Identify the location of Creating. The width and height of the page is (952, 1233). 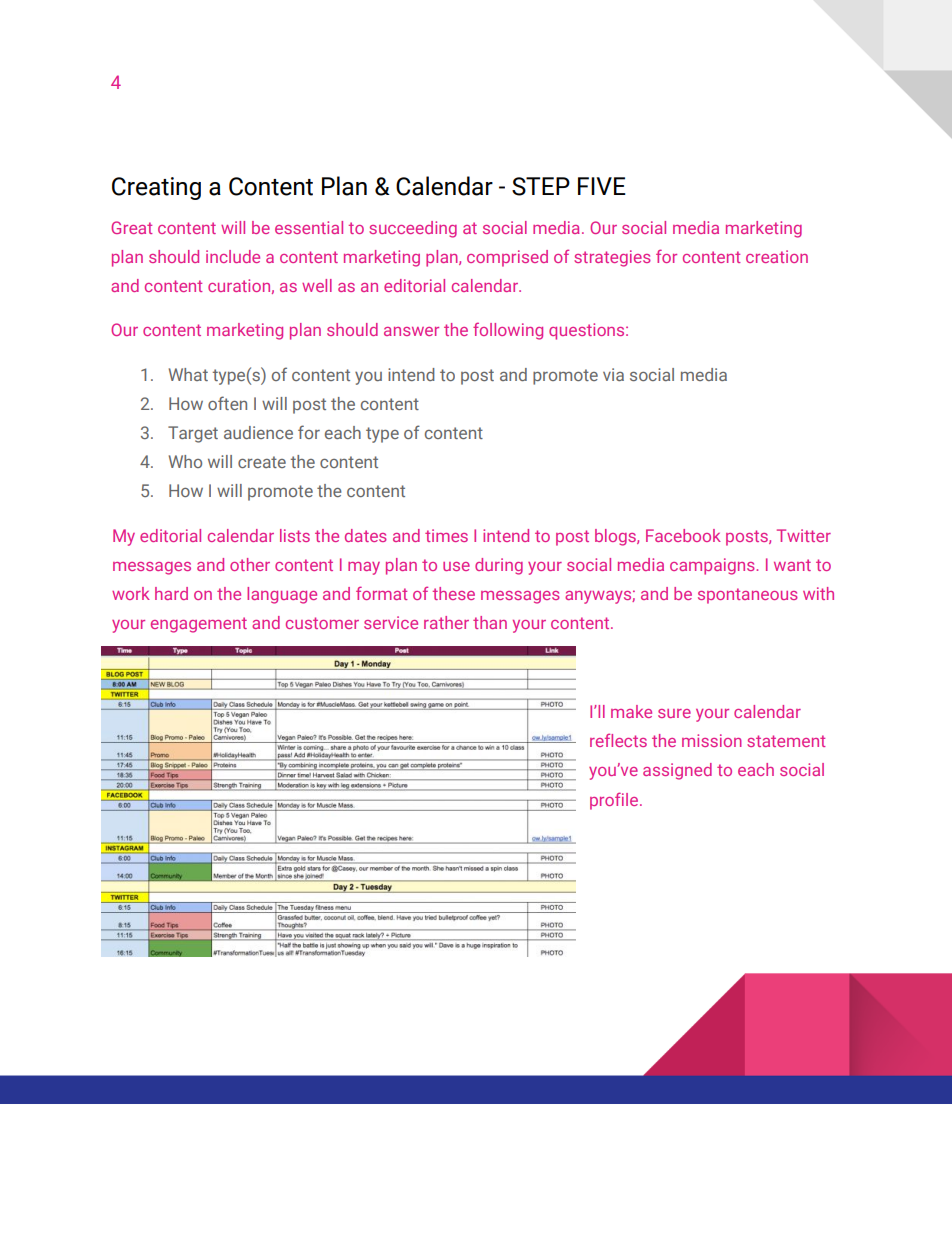
(156, 188).
